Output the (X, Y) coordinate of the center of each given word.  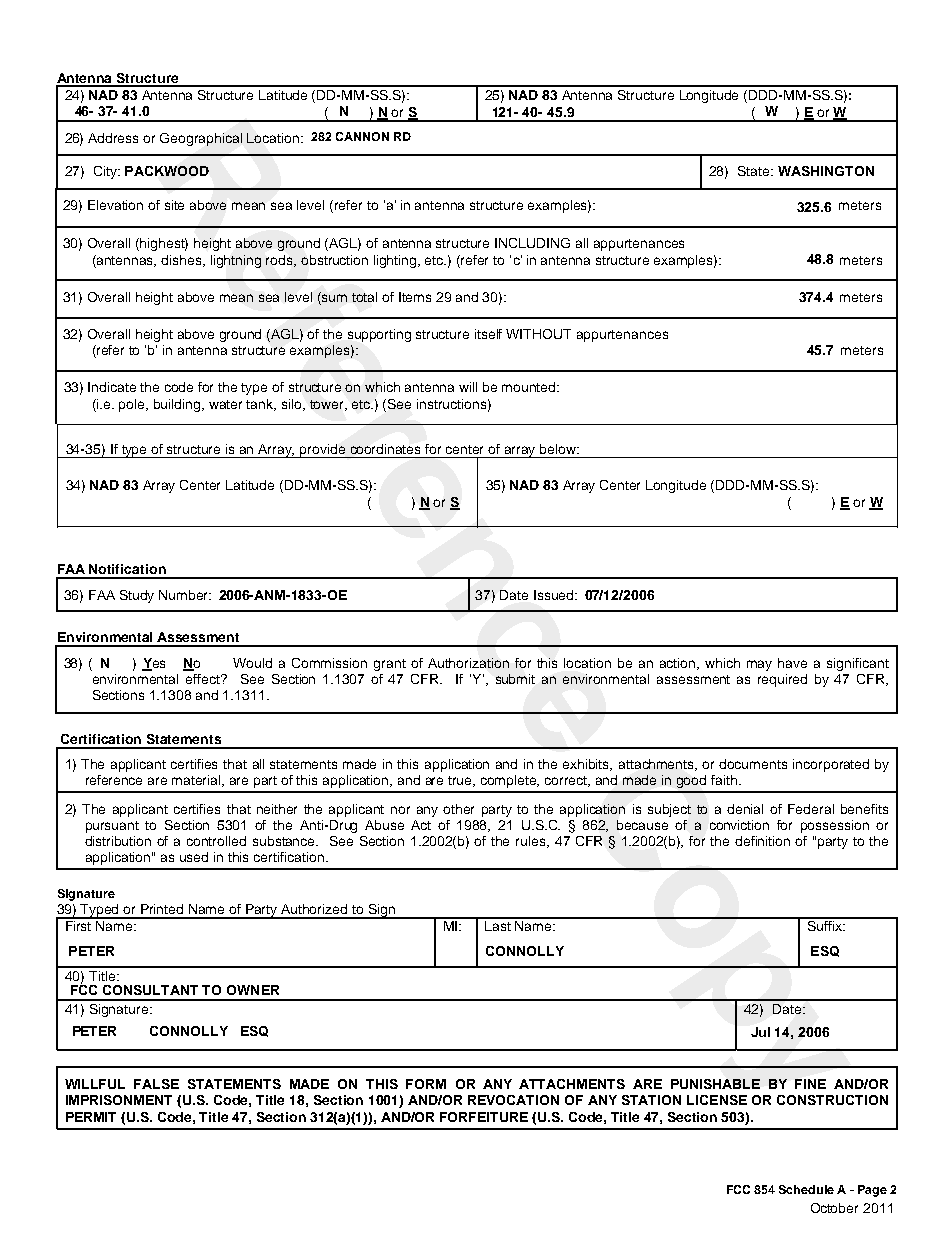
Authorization (468, 663)
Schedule (806, 1189)
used (194, 857)
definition (762, 841)
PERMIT (91, 1117)
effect (204, 679)
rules (532, 842)
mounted (530, 387)
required (782, 680)
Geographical (201, 139)
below (559, 449)
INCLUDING (532, 243)
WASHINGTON (826, 171)
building (179, 405)
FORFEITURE (484, 1117)
